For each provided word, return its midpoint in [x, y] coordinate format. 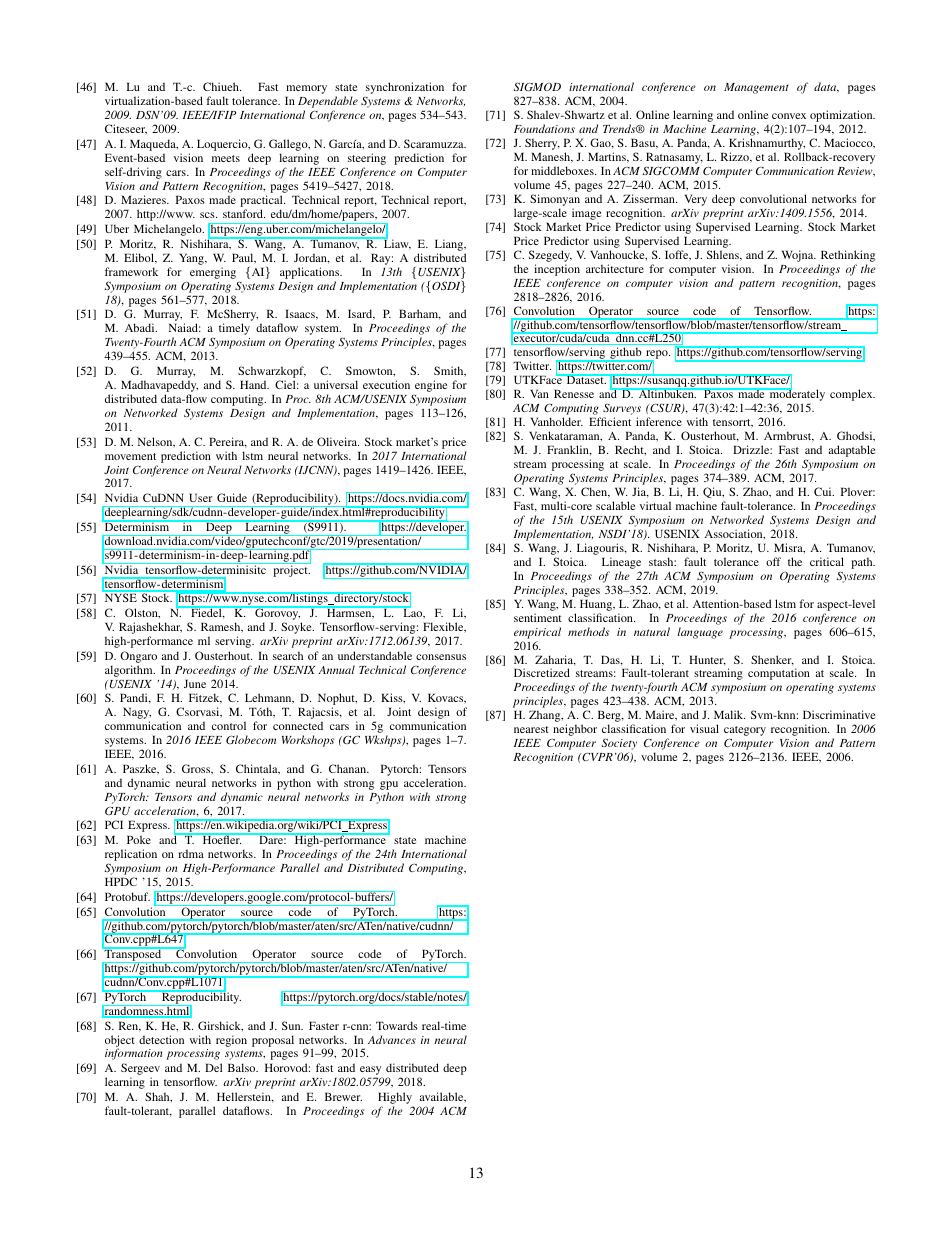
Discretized [542, 672]
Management [756, 88]
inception [557, 270]
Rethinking [848, 256]
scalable [615, 505]
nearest [531, 729]
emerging [213, 273]
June [195, 683]
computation [779, 674]
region [231, 1041]
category [745, 732]
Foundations [544, 128]
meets [226, 158]
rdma [191, 853]
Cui [824, 491]
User [200, 497]
